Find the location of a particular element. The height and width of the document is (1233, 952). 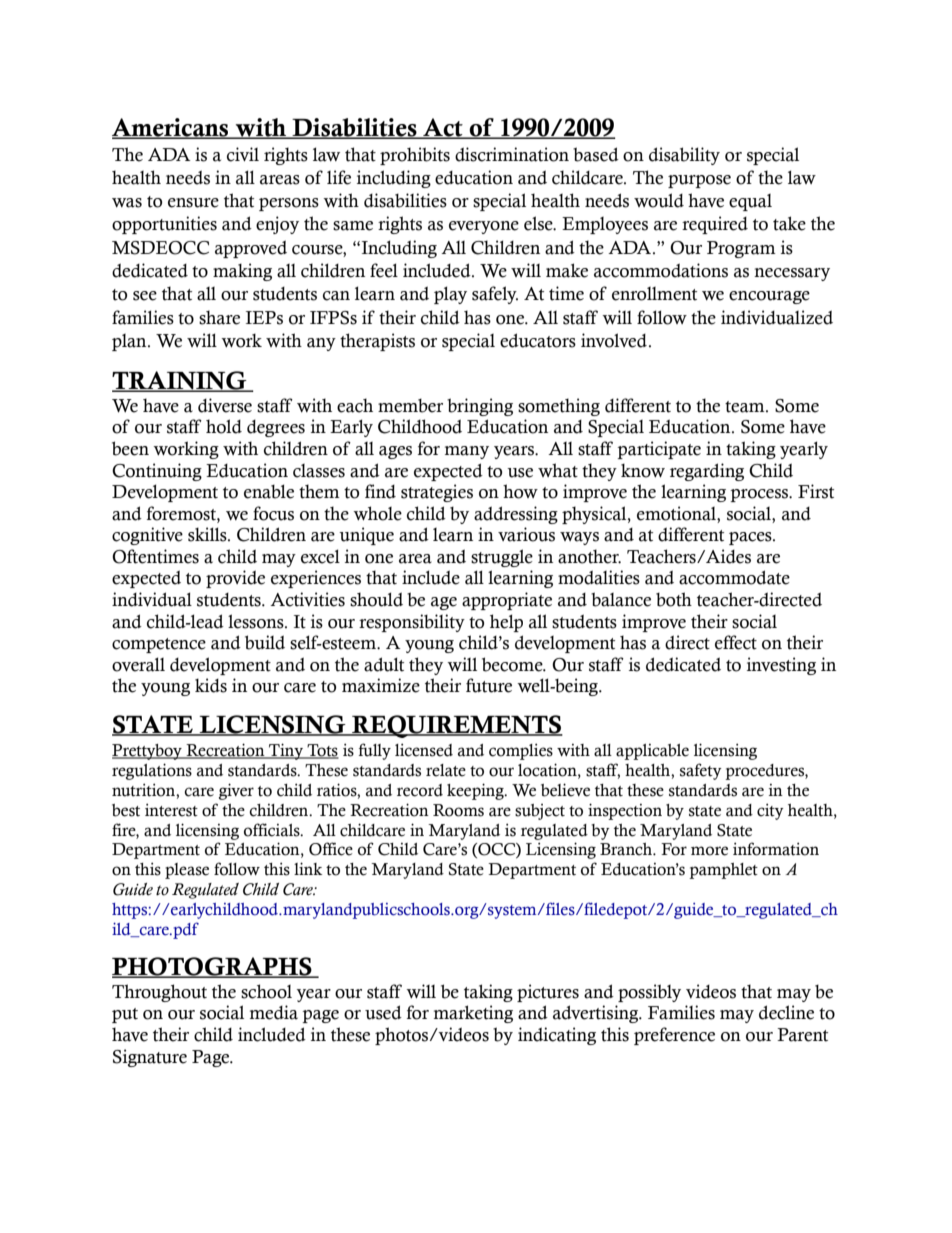

civil is located at coordinates (243, 154).
